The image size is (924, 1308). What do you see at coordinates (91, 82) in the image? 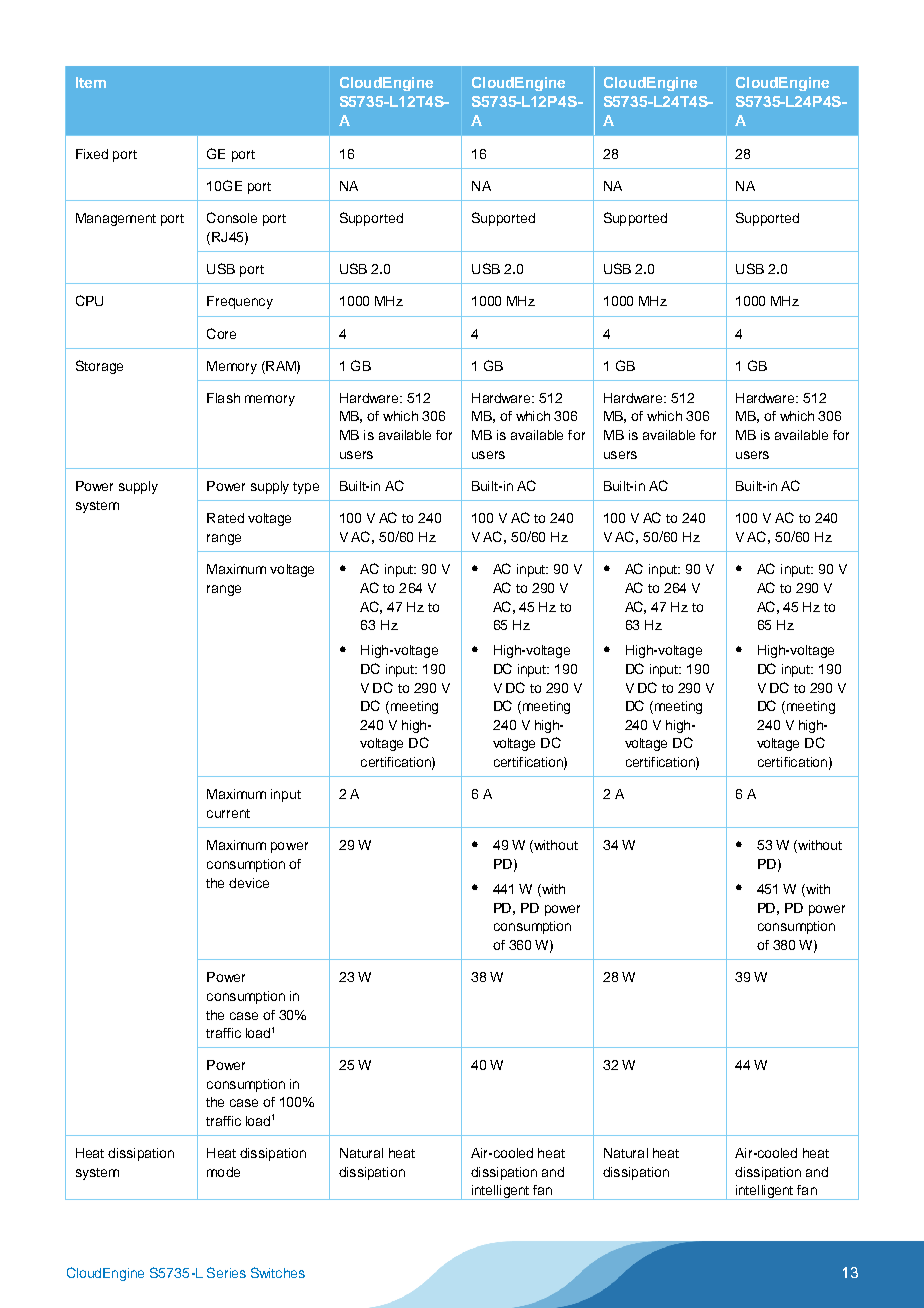
I see `Item` at bounding box center [91, 82].
